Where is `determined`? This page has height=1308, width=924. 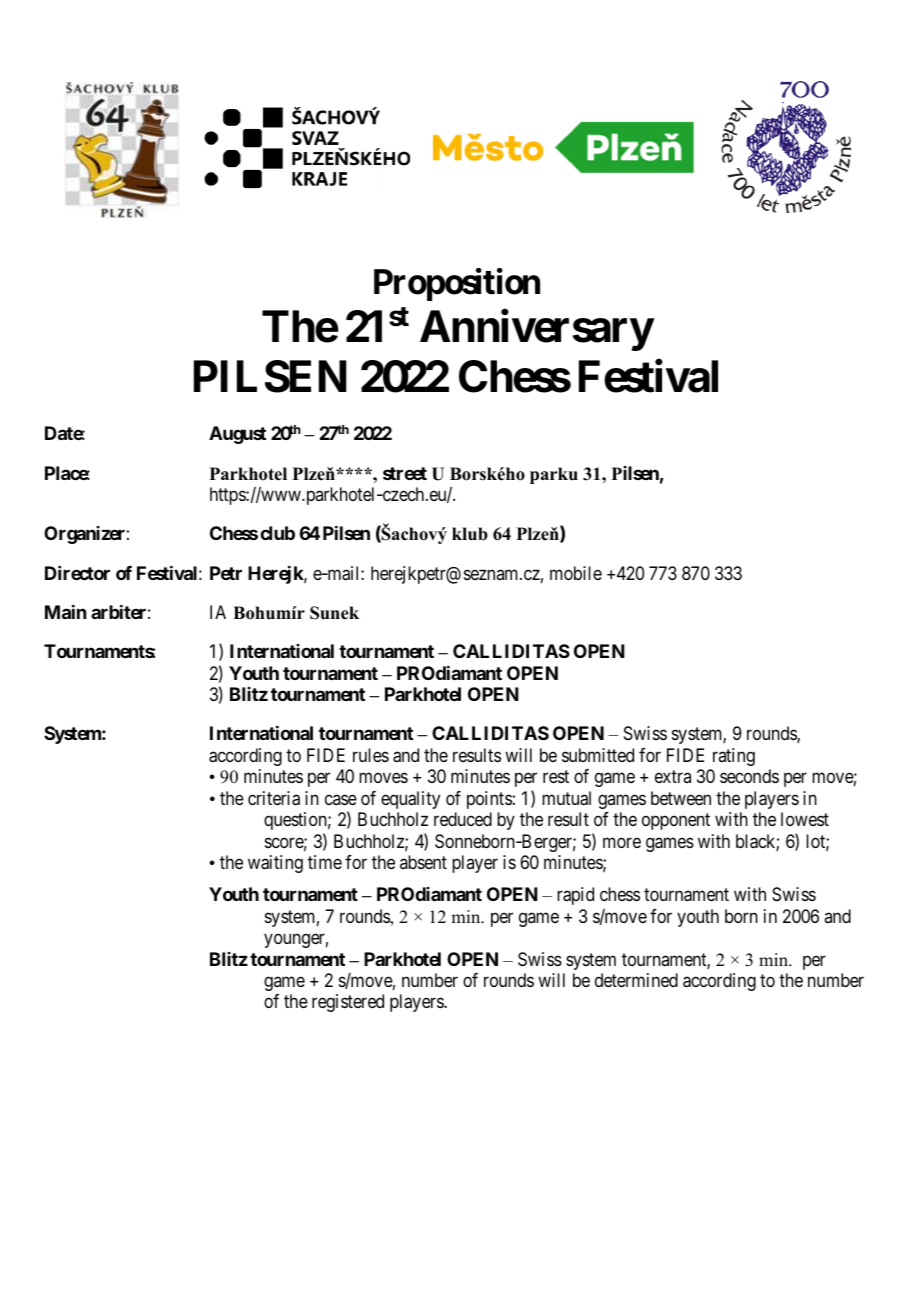
determined is located at coordinates (636, 980).
